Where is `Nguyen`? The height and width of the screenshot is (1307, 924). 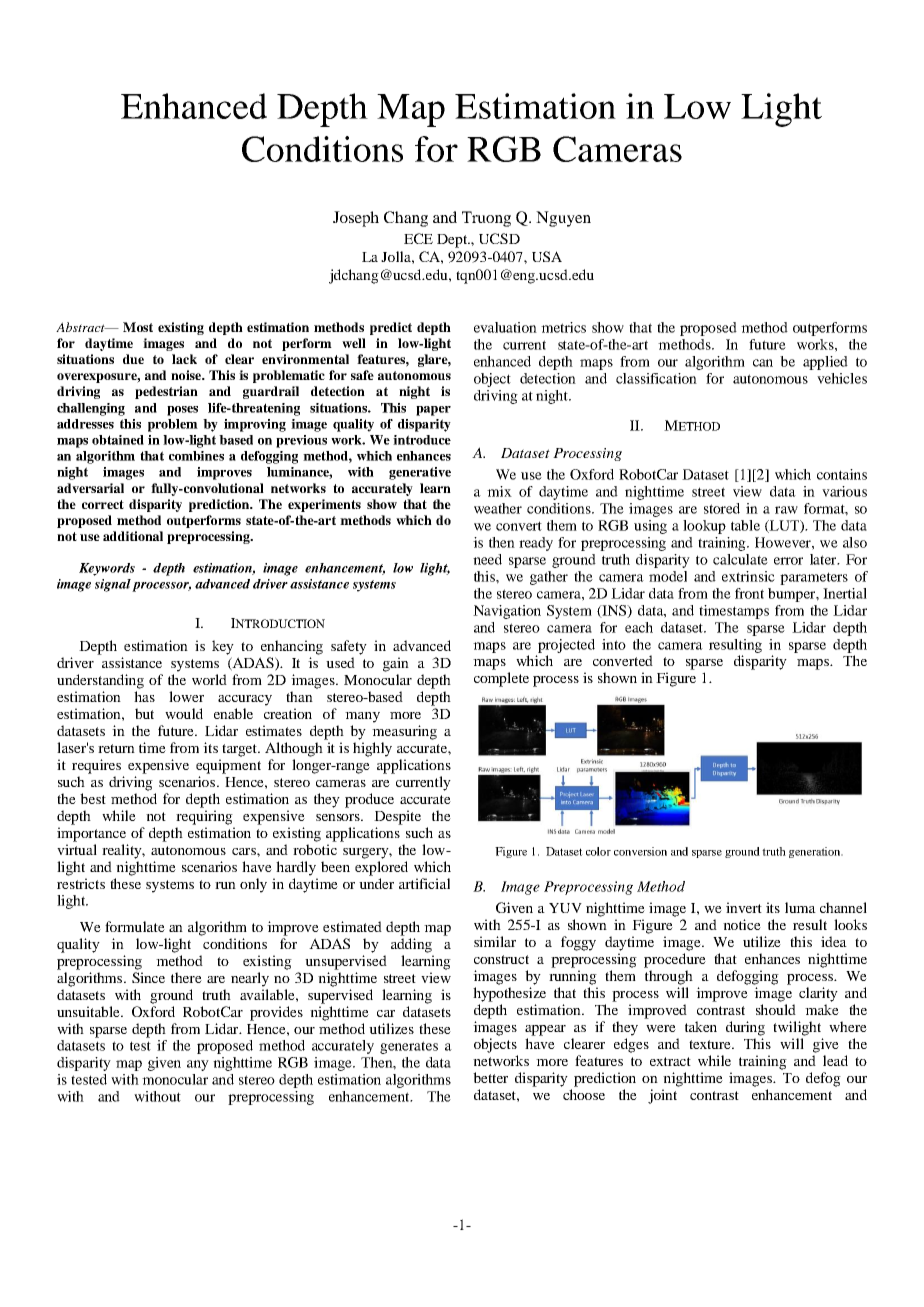
Nguyen is located at coordinates (563, 219).
